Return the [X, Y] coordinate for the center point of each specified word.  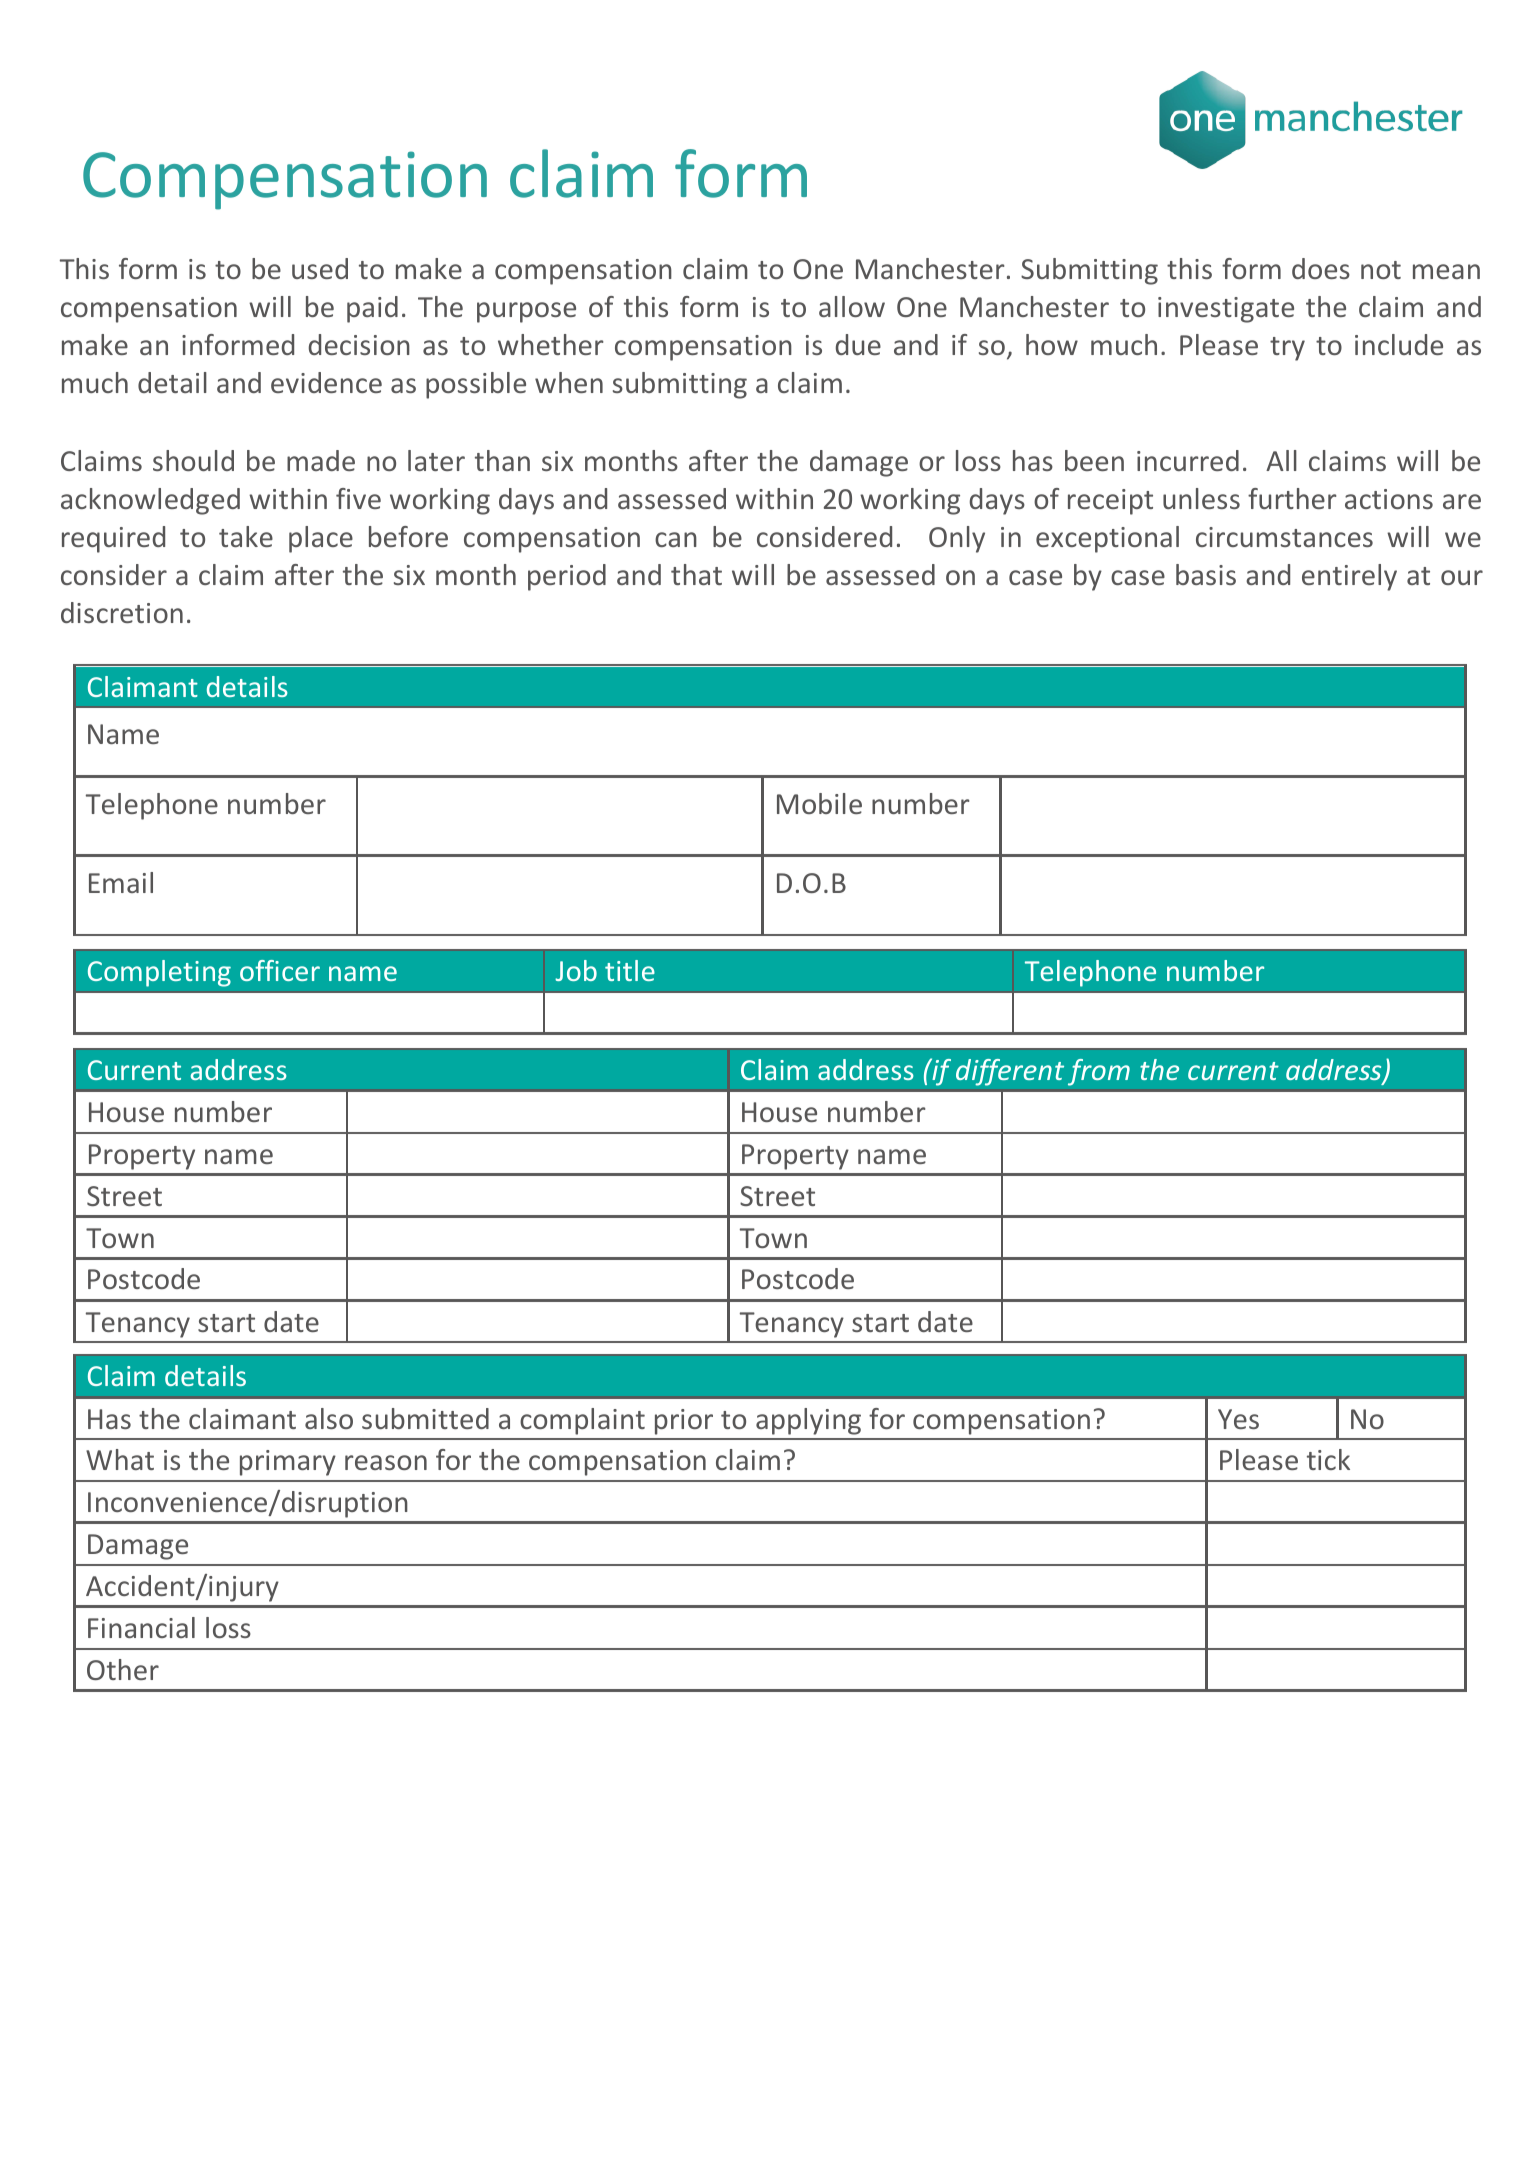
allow [852, 306]
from [1099, 1072]
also [329, 1418]
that [696, 574]
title [630, 970]
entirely [1349, 577]
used [320, 268]
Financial [141, 1627]
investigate [1226, 310]
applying [808, 1421]
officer [280, 970]
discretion [122, 612]
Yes [1238, 1419]
